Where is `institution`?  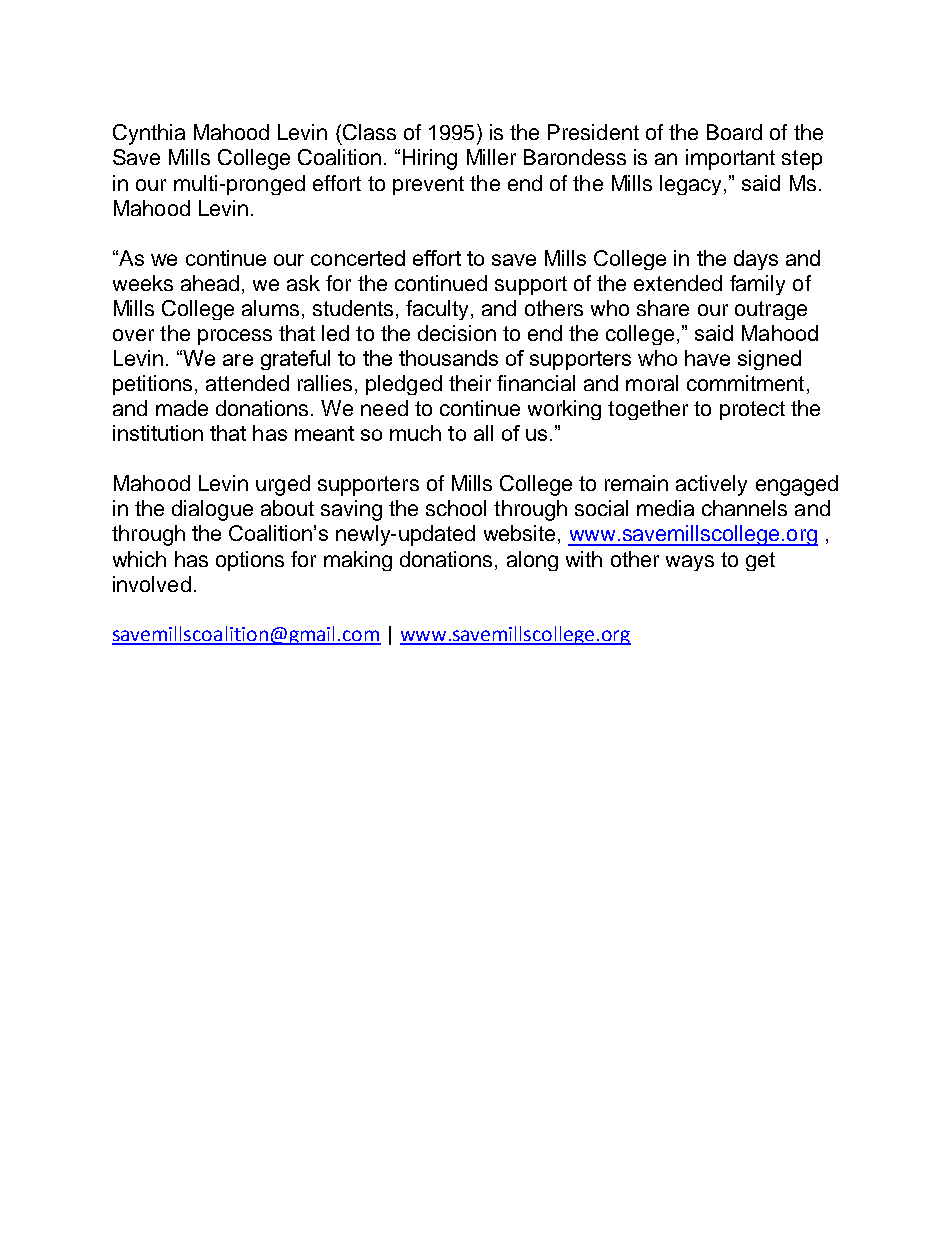
institution is located at coordinates (158, 433).
